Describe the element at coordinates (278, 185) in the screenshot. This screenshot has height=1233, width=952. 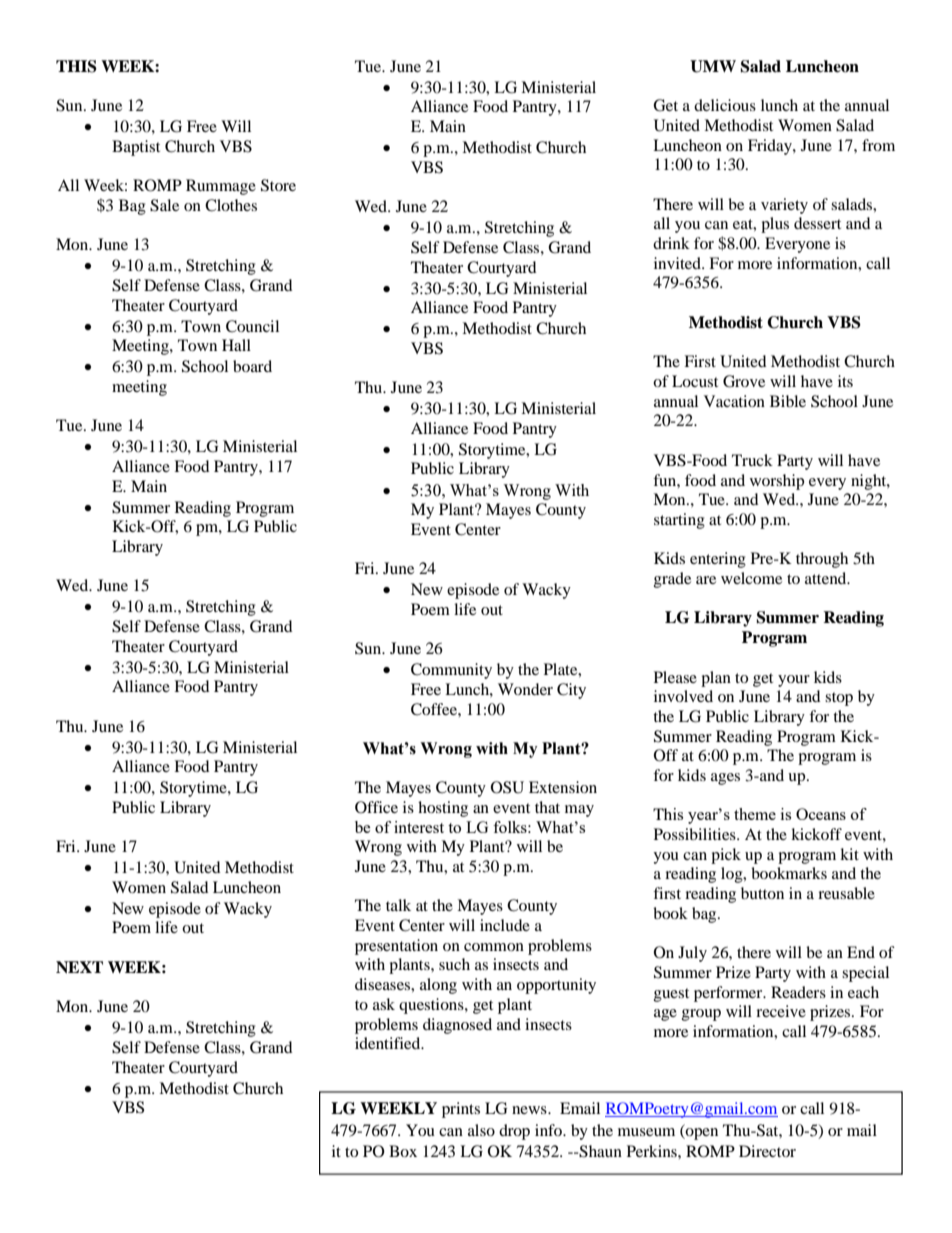
I see `Store` at that location.
